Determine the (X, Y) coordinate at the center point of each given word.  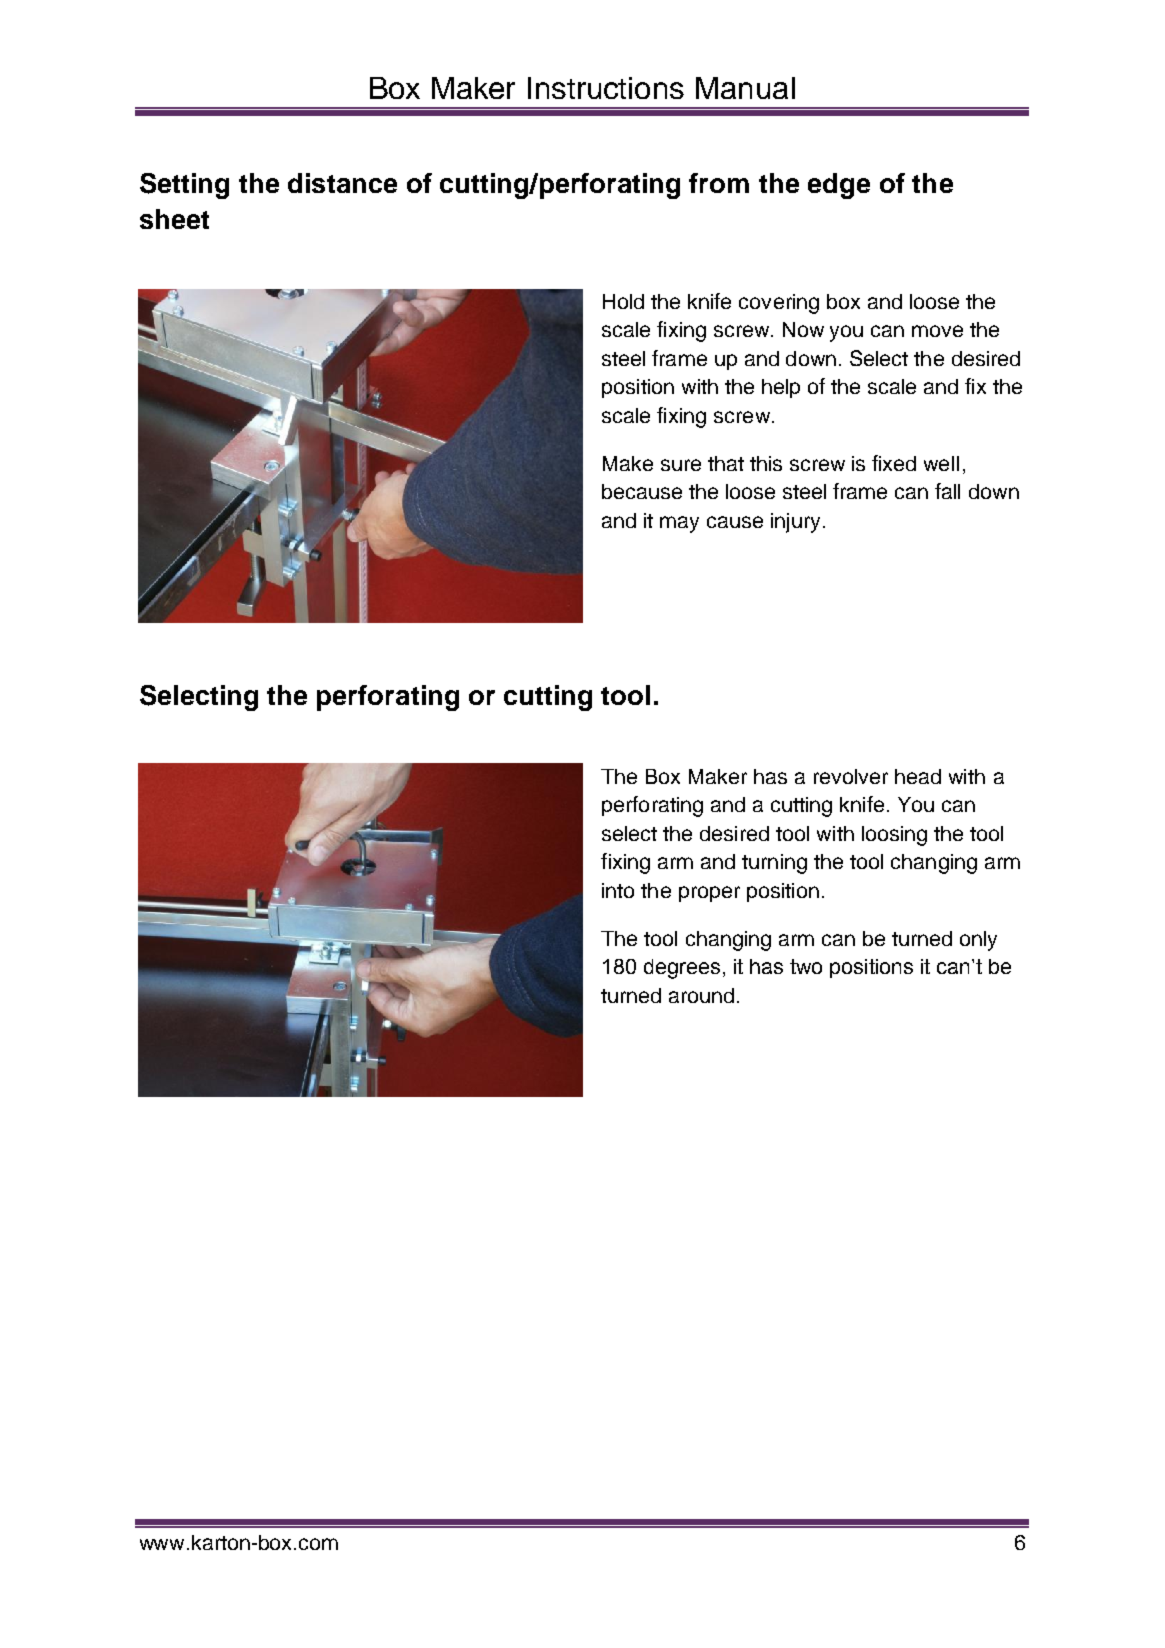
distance (342, 183)
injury (797, 523)
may (679, 524)
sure (681, 465)
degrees (682, 969)
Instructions (606, 88)
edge (839, 186)
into (618, 890)
